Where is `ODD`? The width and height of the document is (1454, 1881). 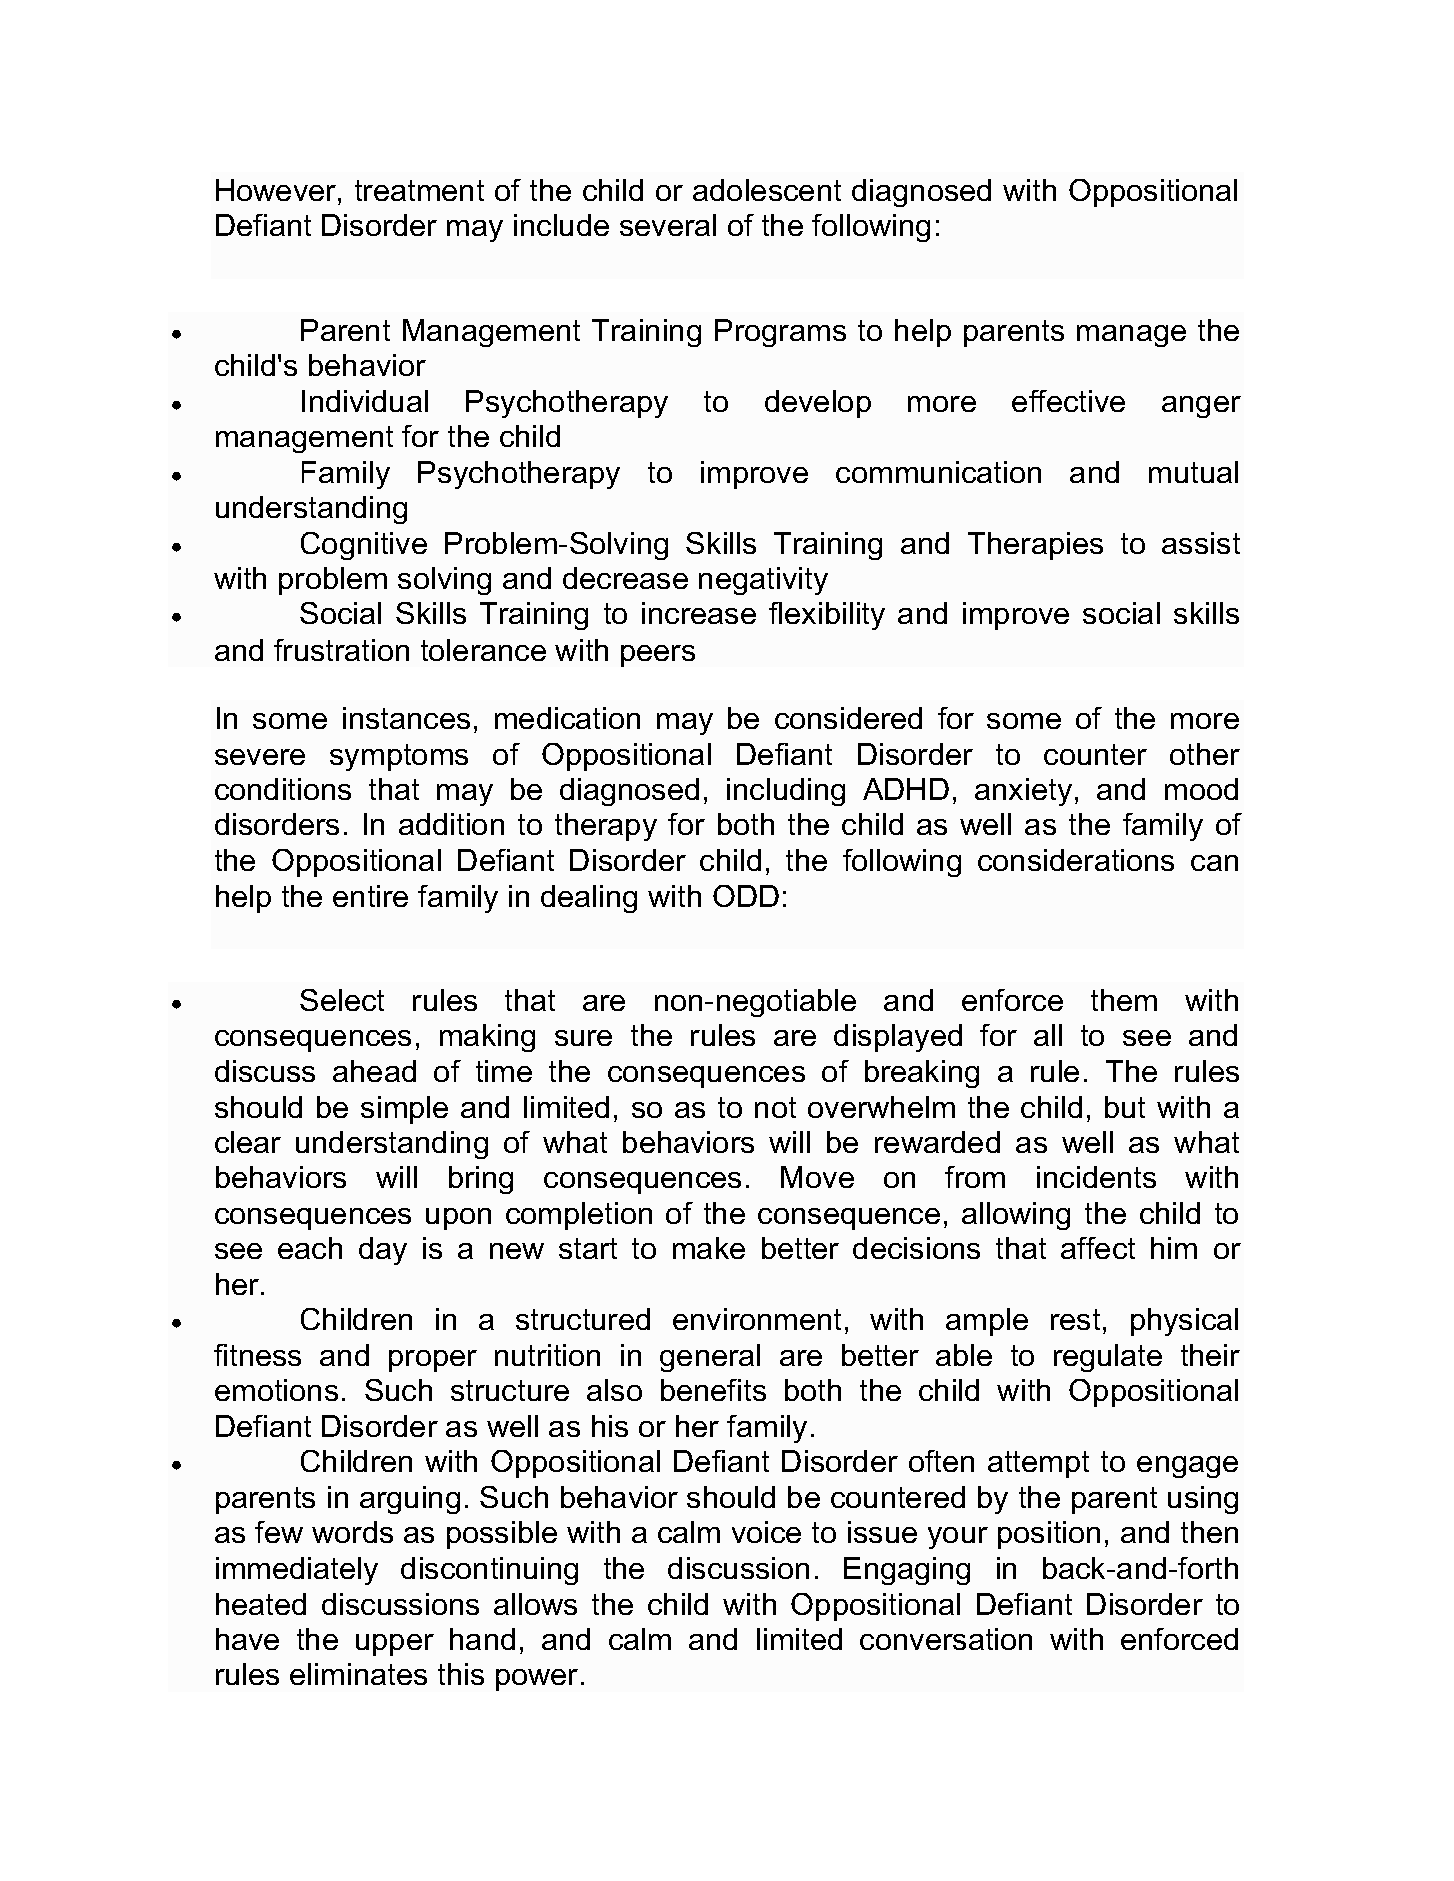 ODD is located at coordinates (746, 896).
